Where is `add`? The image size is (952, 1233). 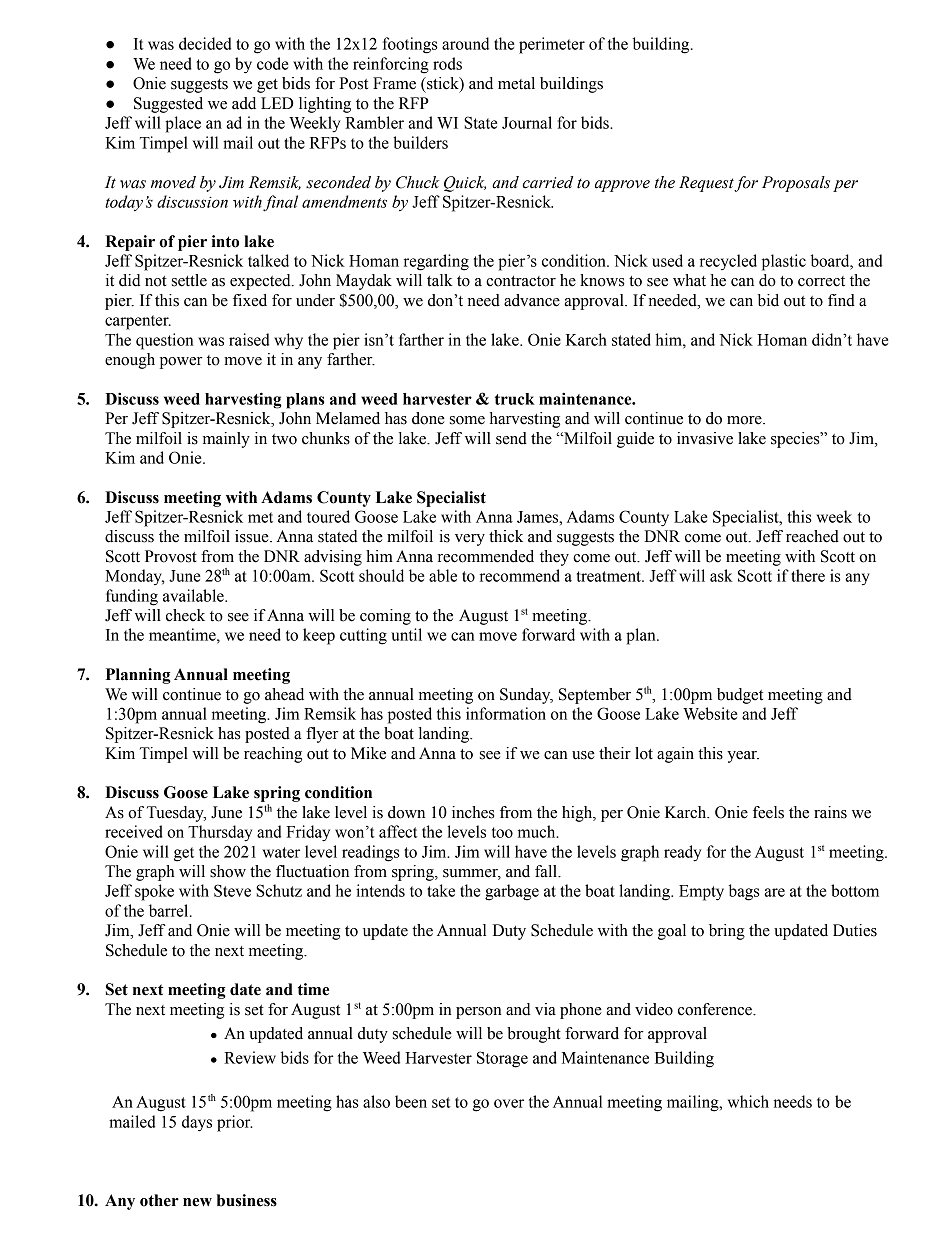
add is located at coordinates (244, 103).
